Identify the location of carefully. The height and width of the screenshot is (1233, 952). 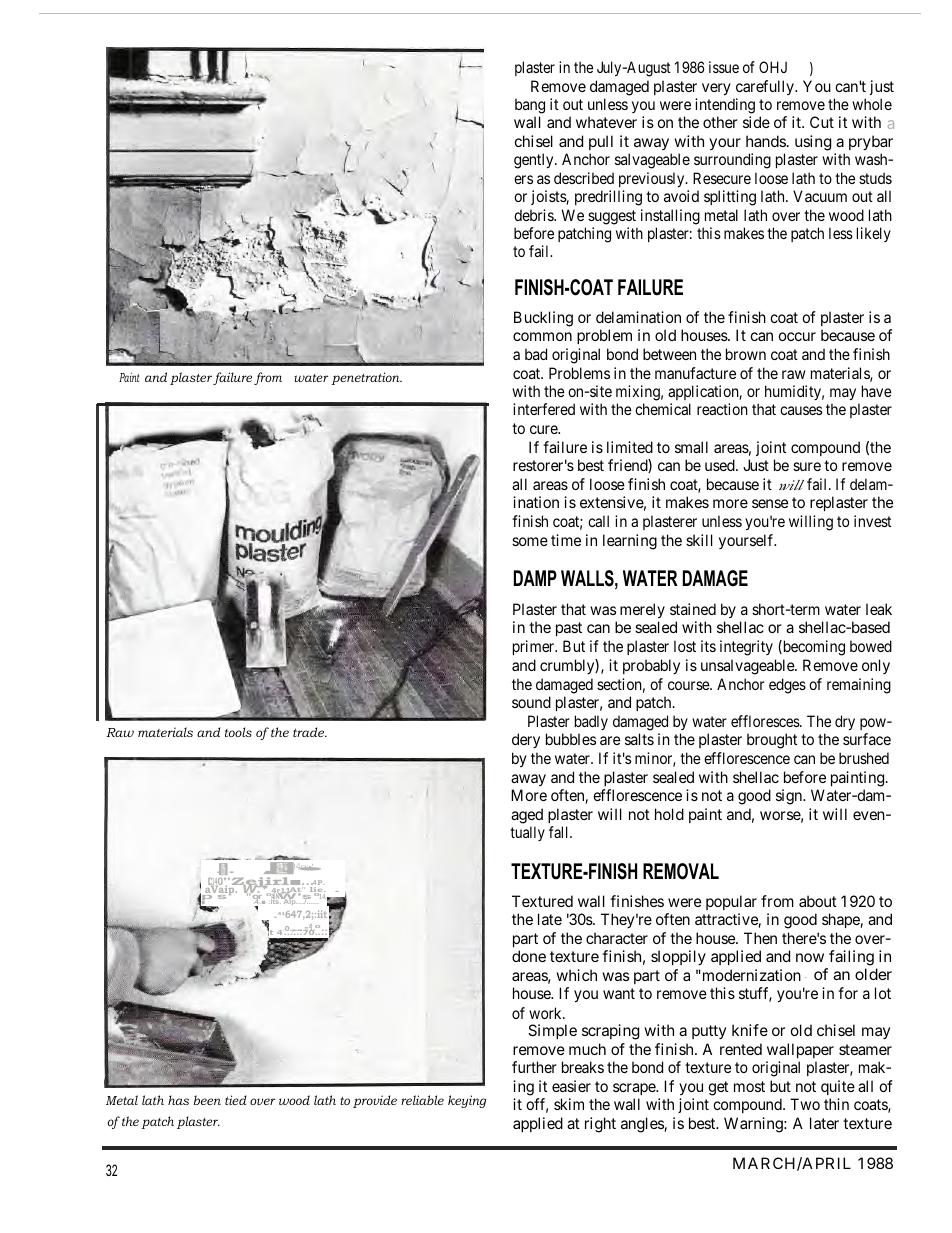
(766, 87).
